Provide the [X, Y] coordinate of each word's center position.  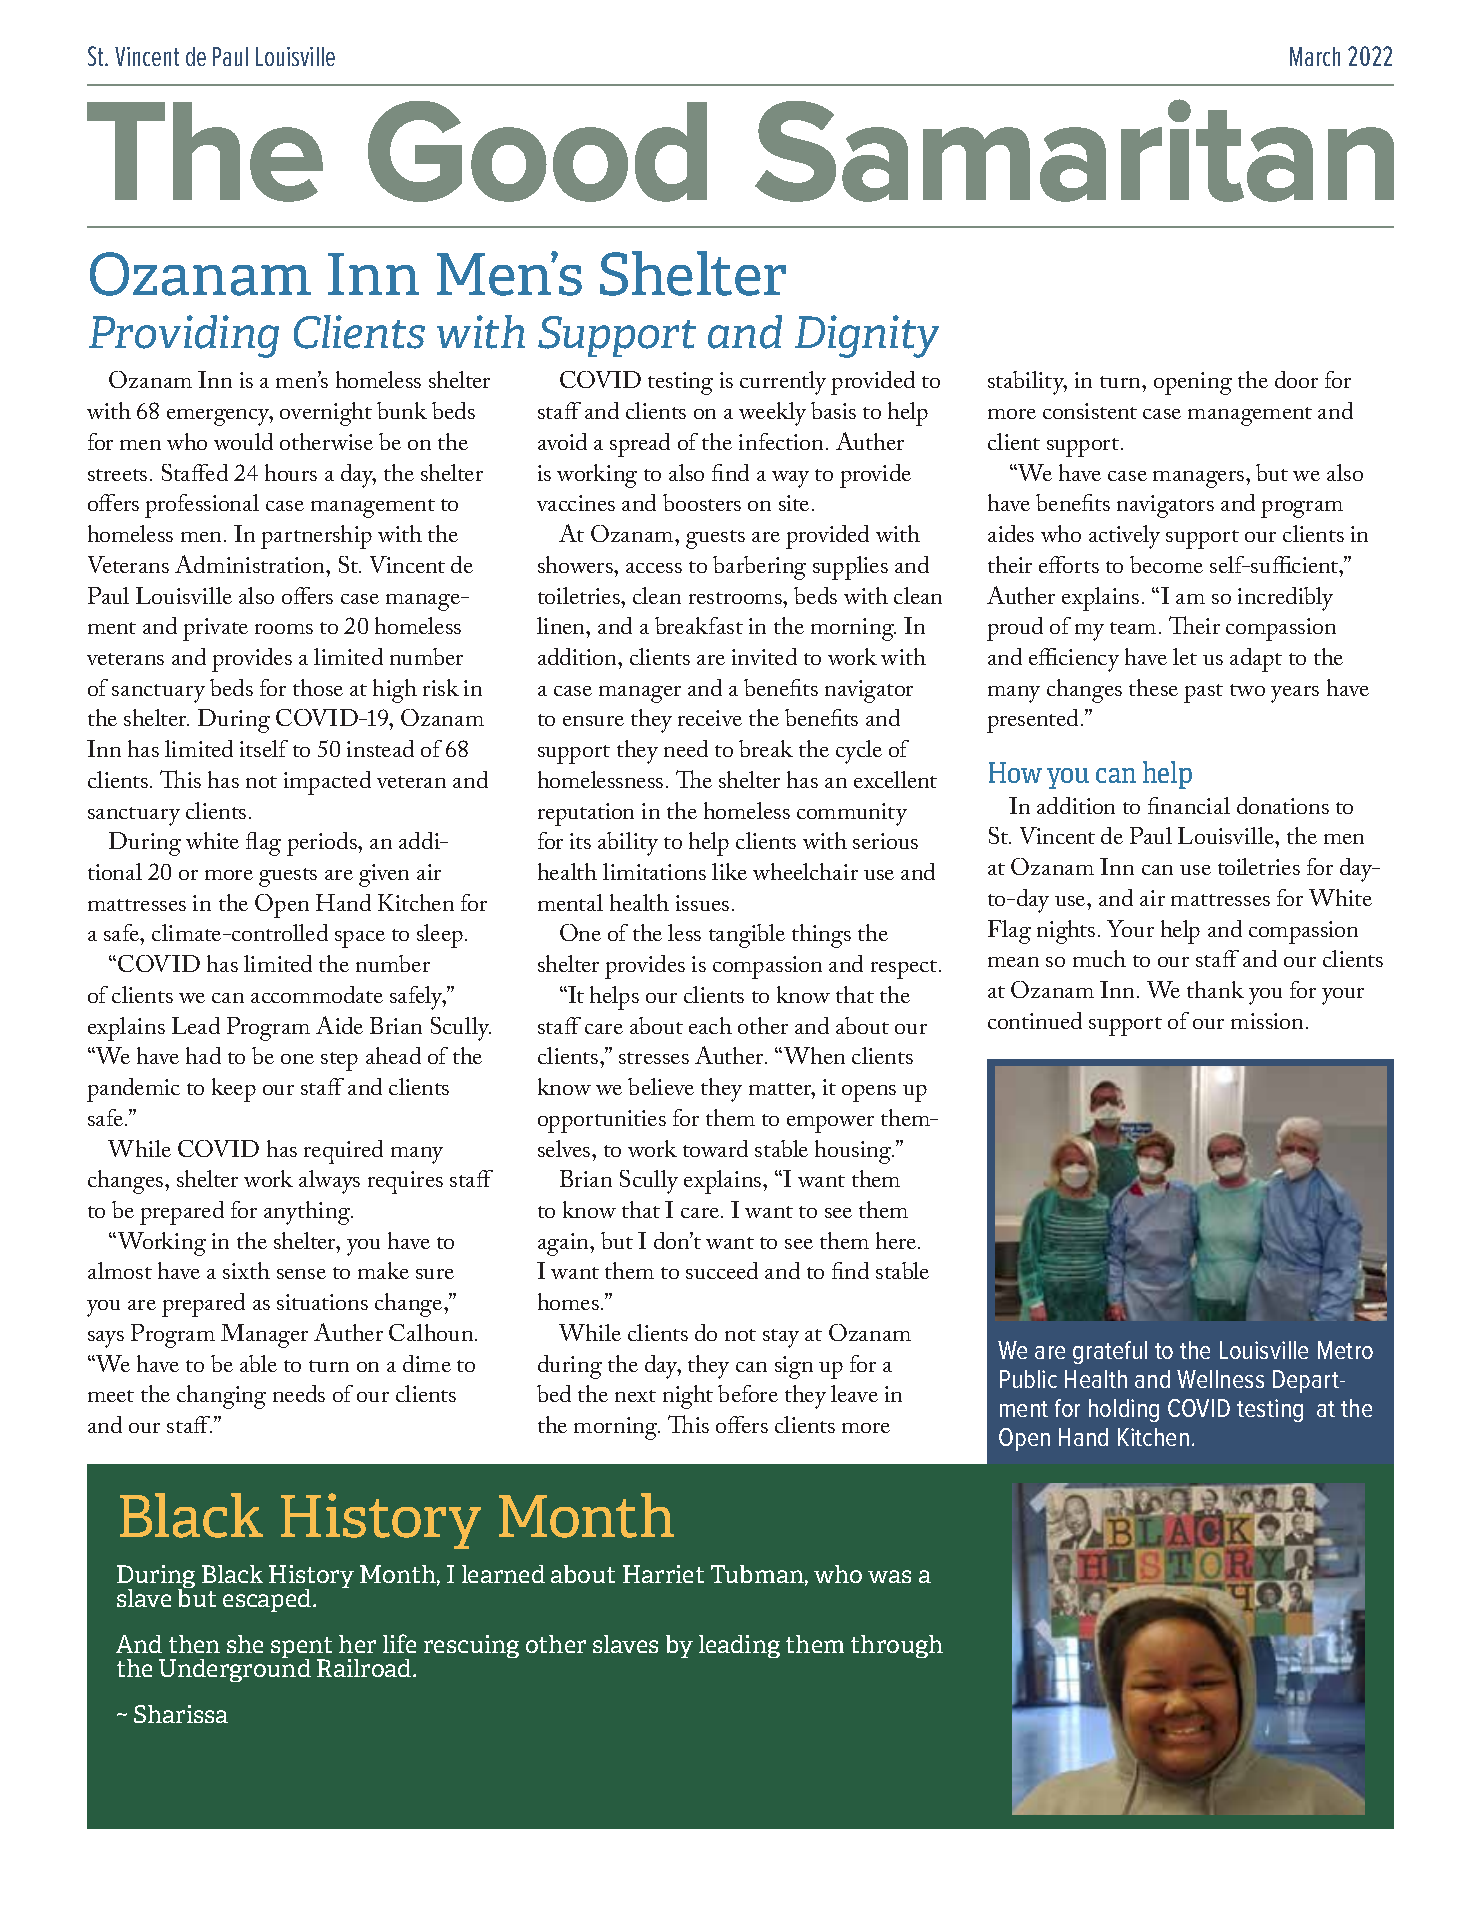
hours [291, 472]
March [1315, 56]
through [897, 1646]
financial [1189, 805]
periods [323, 844]
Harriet [663, 1574]
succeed [722, 1270]
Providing [184, 336]
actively [1124, 537]
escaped [268, 1600]
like [729, 871]
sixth [246, 1270]
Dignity [867, 336]
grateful [1110, 1352]
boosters [702, 502]
